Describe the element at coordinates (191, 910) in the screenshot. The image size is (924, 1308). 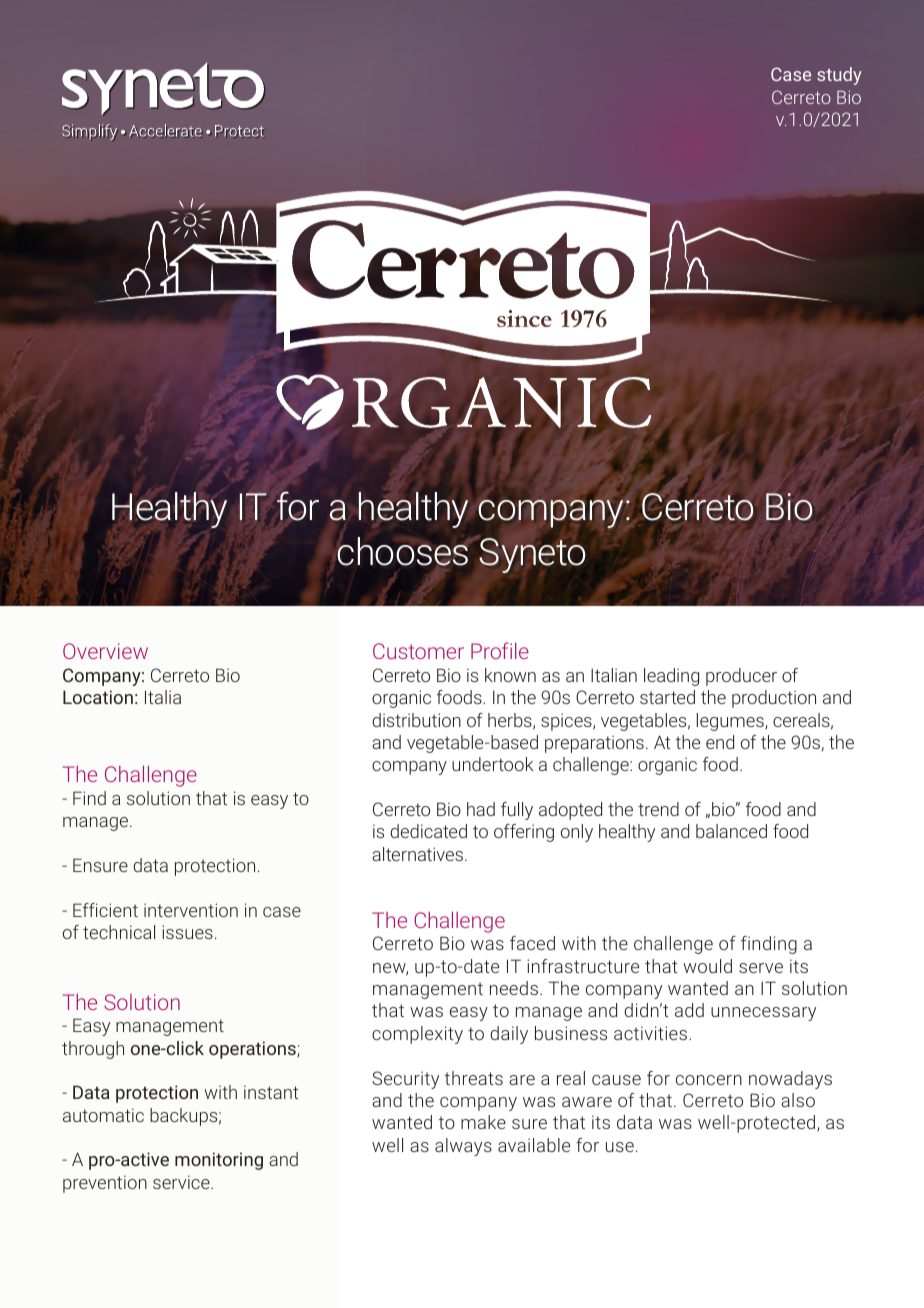
I see `intervention` at that location.
